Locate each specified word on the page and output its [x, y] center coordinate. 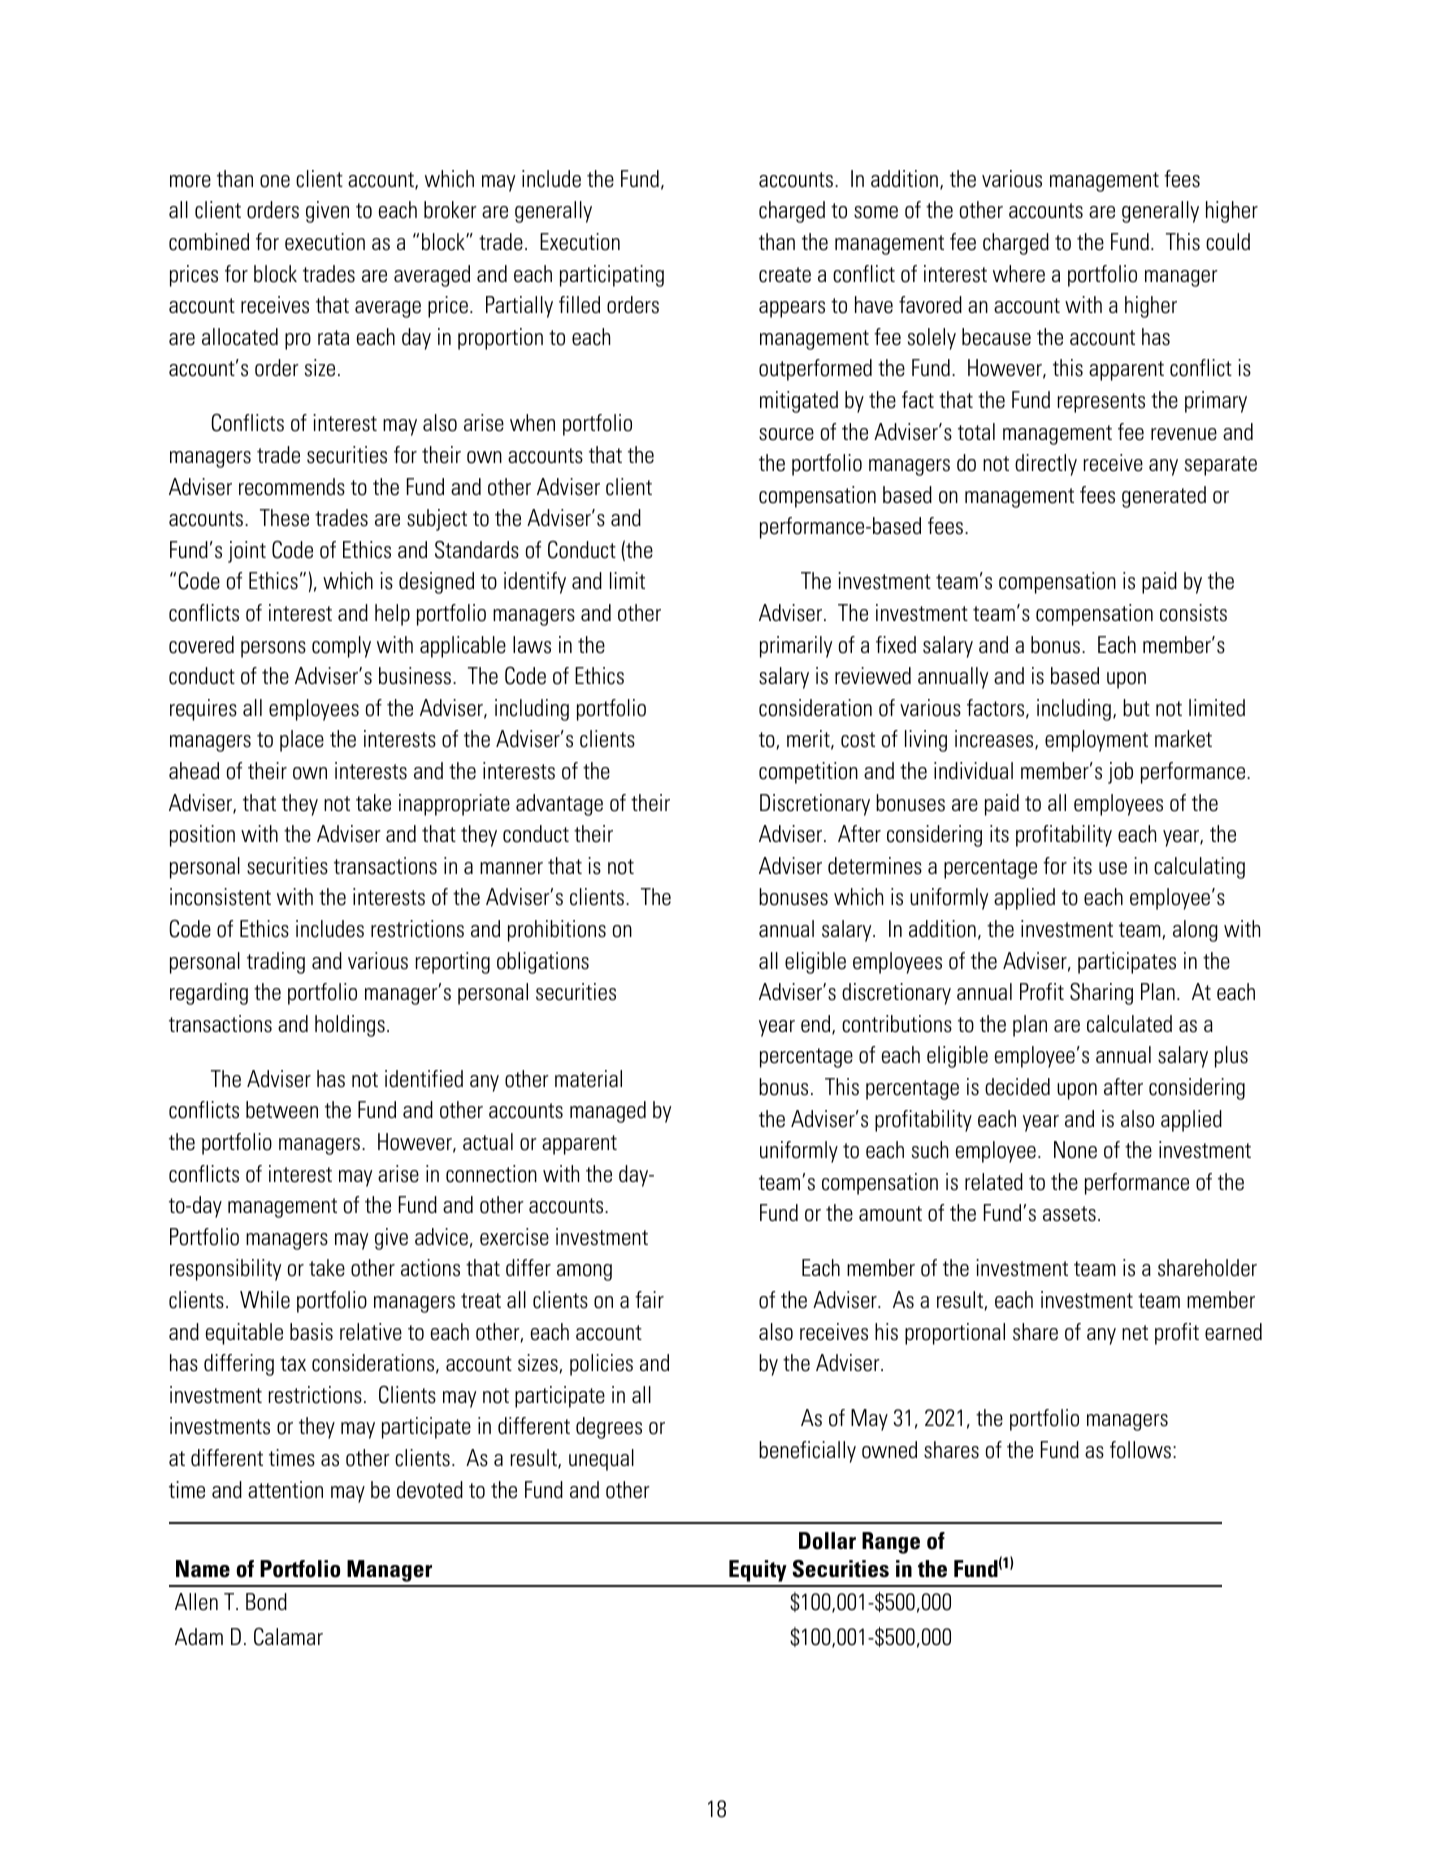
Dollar [827, 1541]
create [785, 275]
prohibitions [557, 931]
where [1019, 274]
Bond [266, 1602]
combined [209, 242]
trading [276, 963]
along [1195, 931]
